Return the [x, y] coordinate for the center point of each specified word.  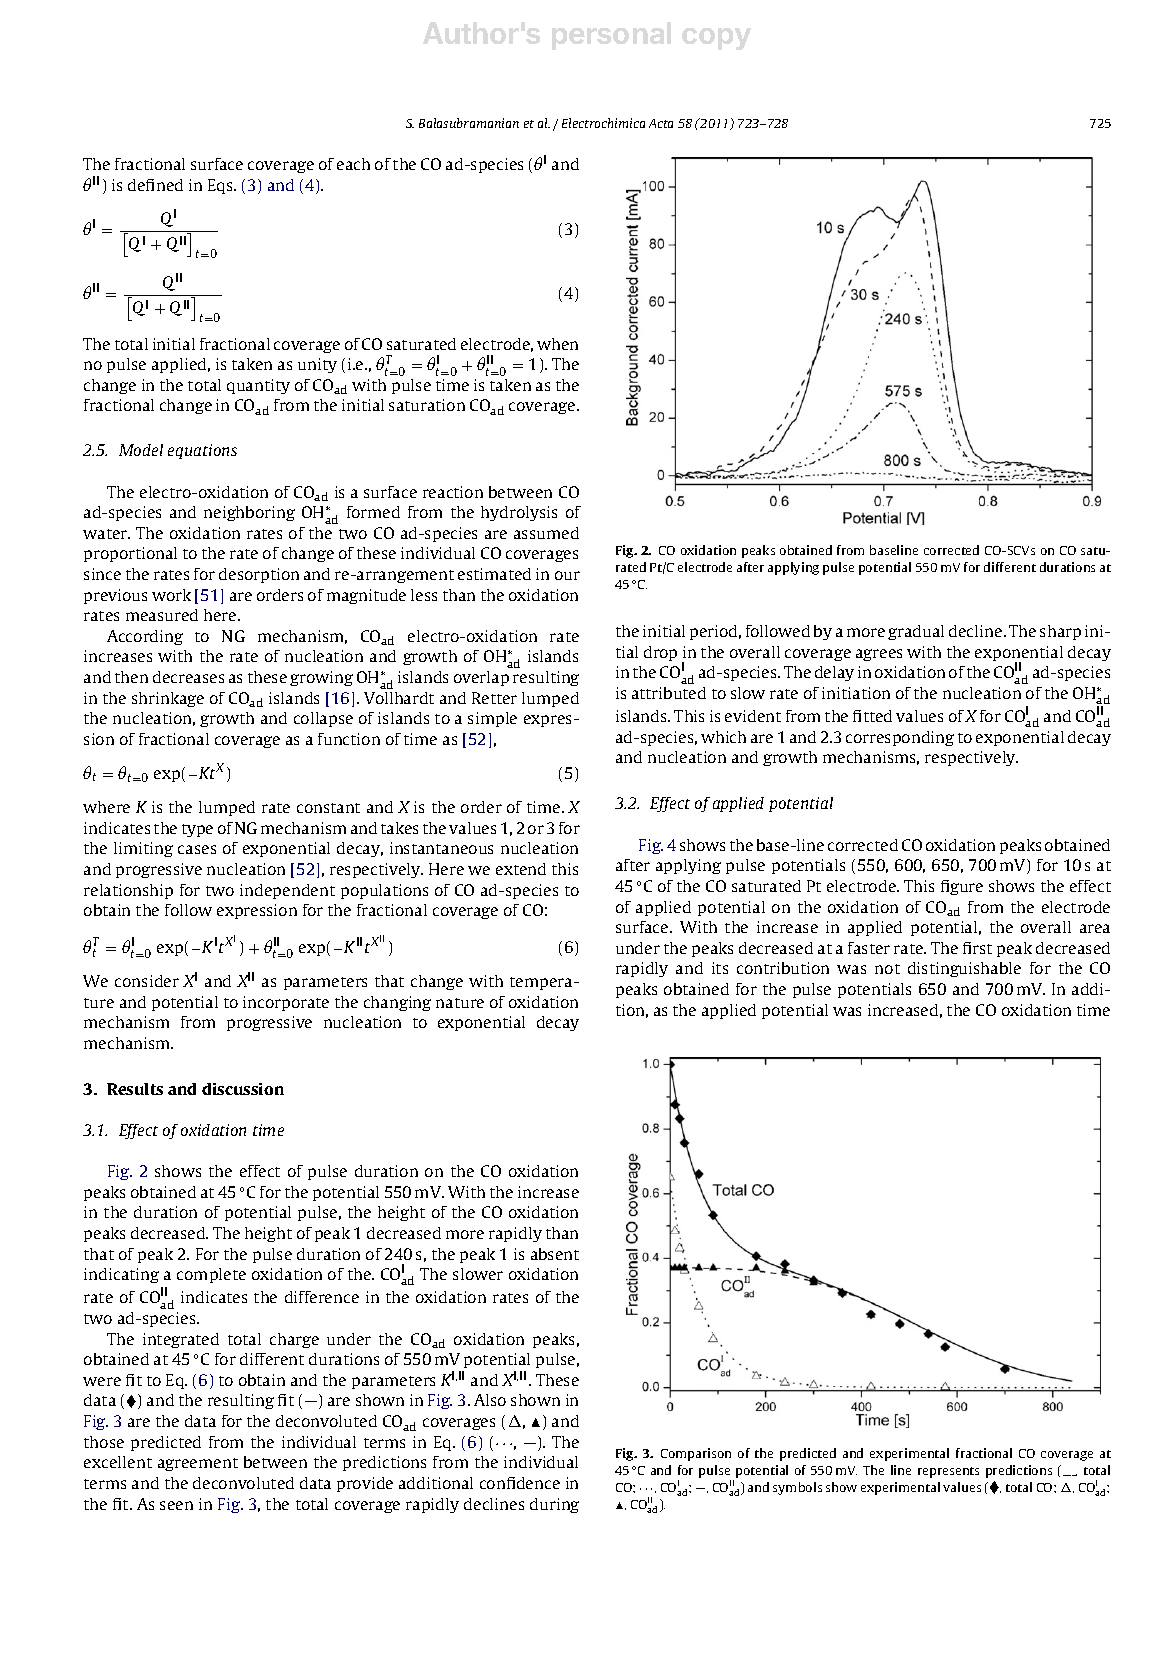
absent [555, 1254]
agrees [879, 655]
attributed [669, 693]
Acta [661, 123]
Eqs [221, 186]
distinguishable [964, 969]
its [720, 968]
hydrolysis [519, 513]
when [557, 344]
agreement [198, 1464]
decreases [188, 677]
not [887, 969]
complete [211, 1275]
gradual [916, 632]
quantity [258, 386]
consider [147, 981]
